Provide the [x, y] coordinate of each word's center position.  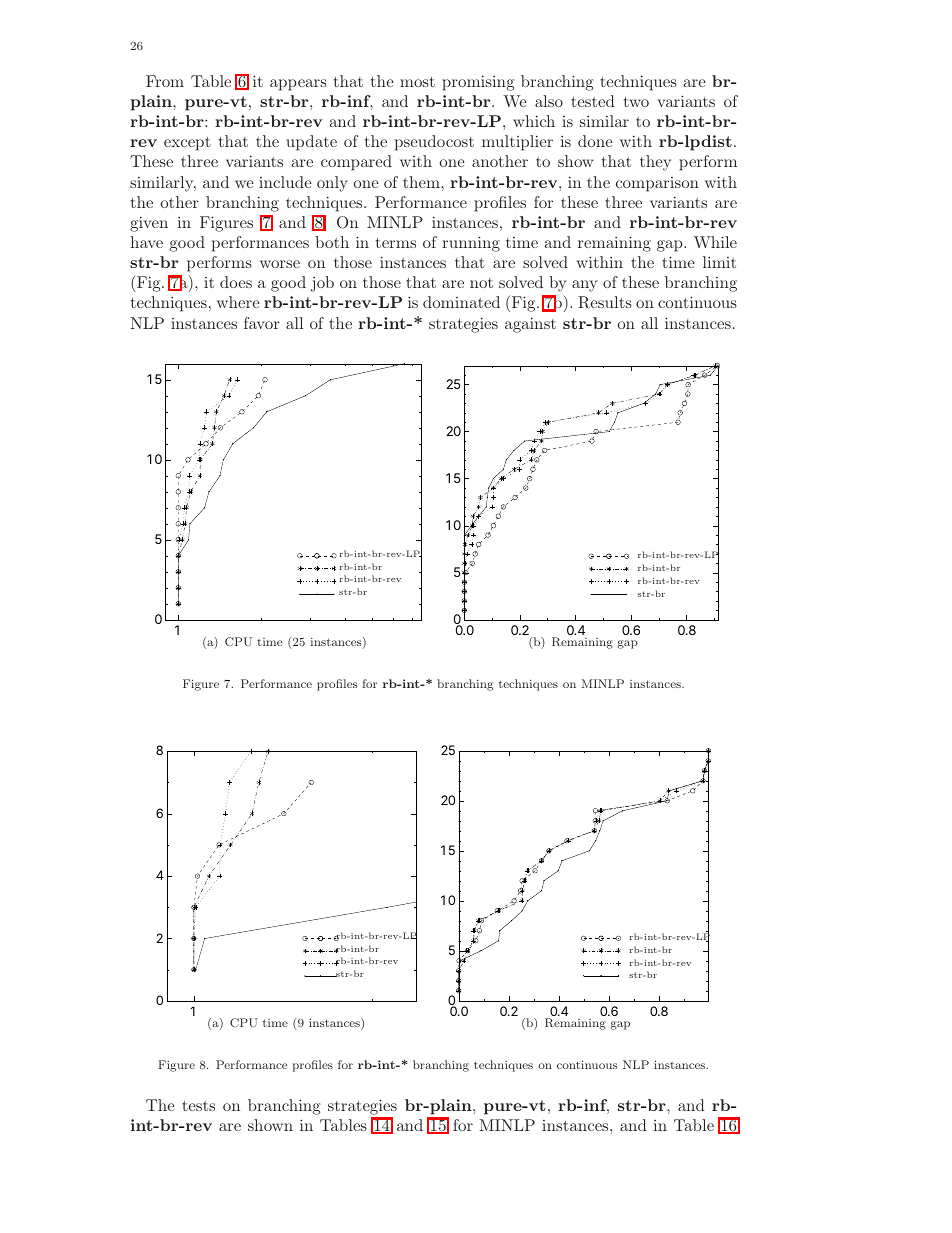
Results [605, 302]
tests [198, 1106]
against [530, 325]
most [417, 82]
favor [262, 323]
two [636, 102]
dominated [461, 302]
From [165, 81]
